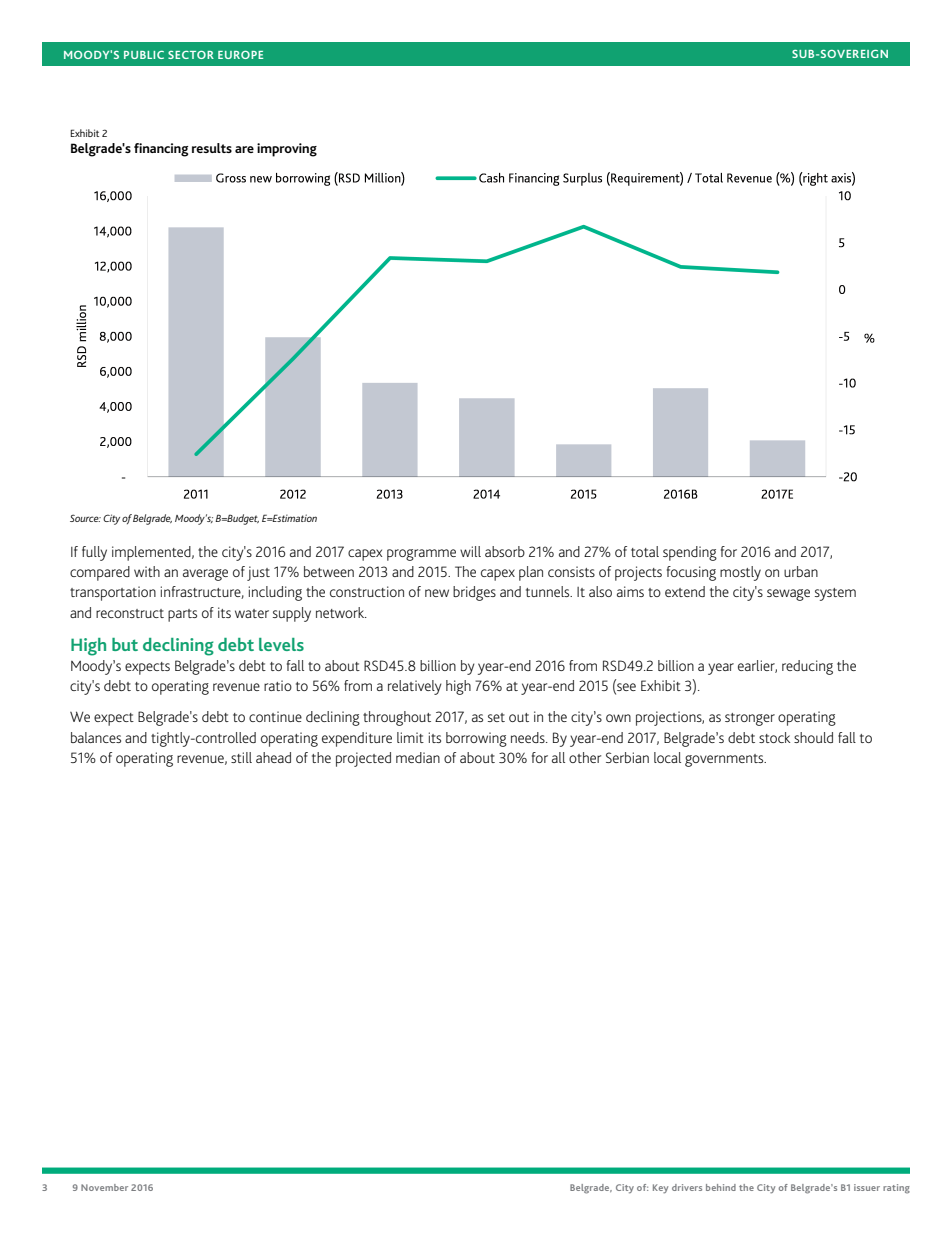  I want to click on SECTOR, so click(191, 55).
